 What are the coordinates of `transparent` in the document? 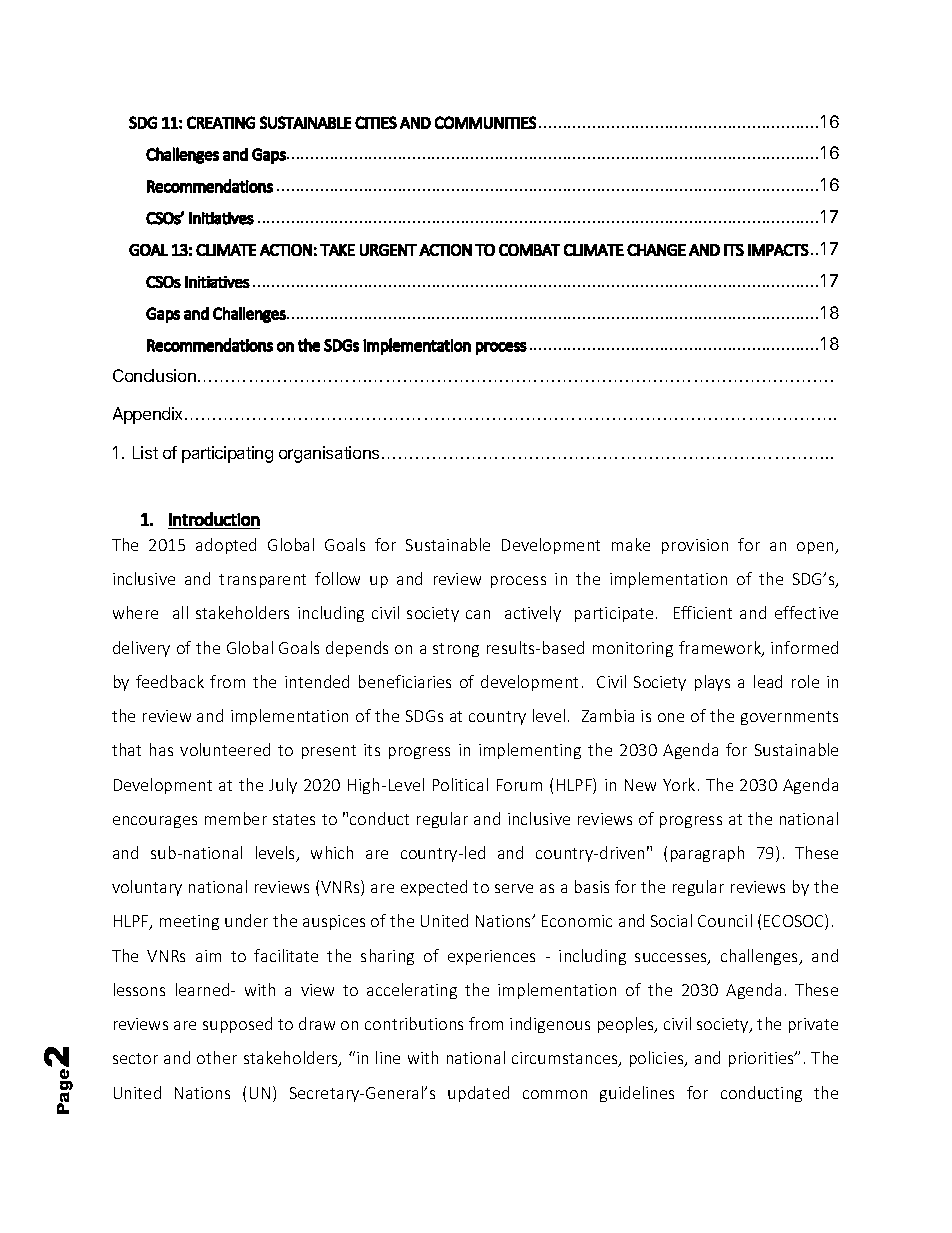 It's located at (262, 581).
